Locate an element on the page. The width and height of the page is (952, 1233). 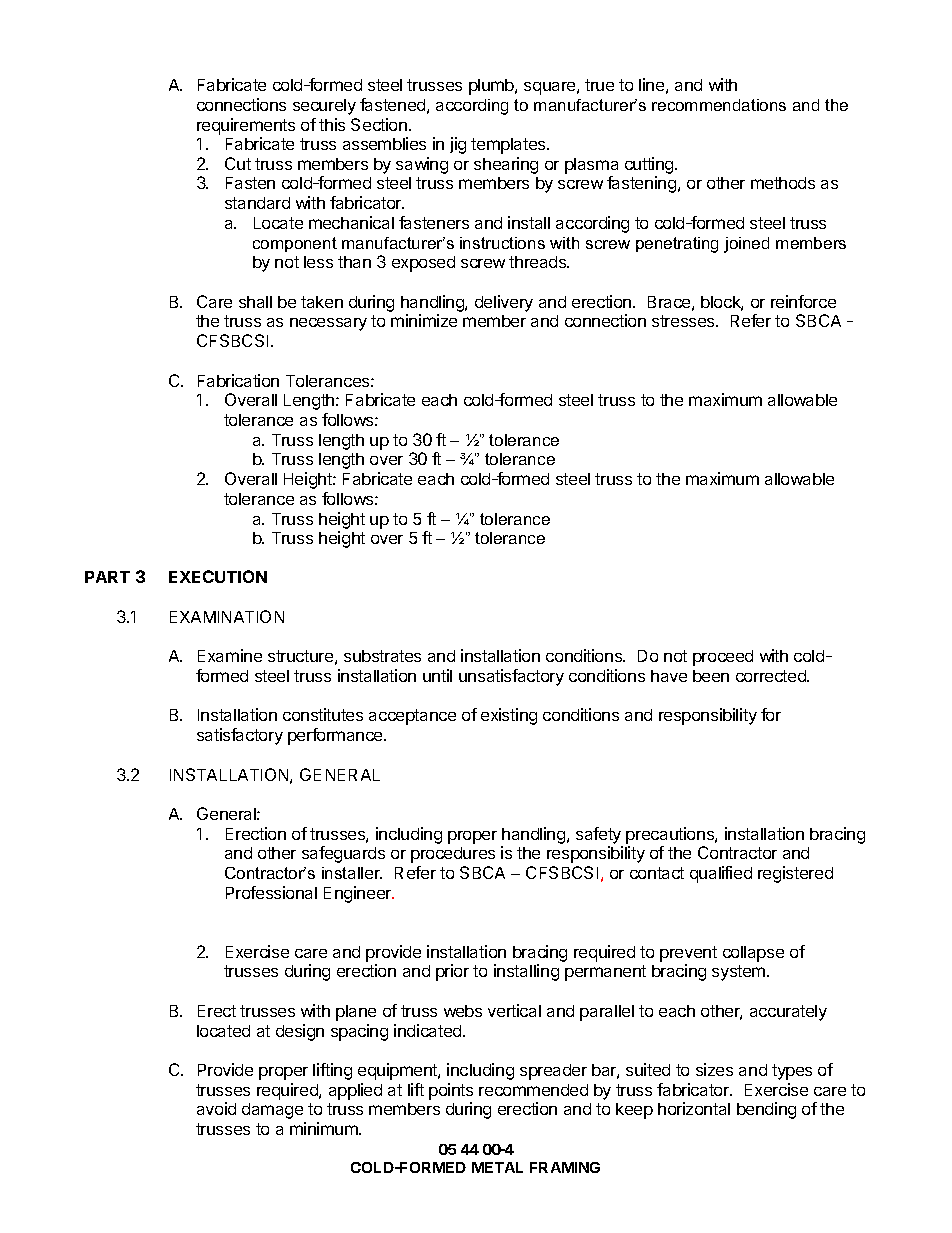
stresses is located at coordinates (684, 321).
